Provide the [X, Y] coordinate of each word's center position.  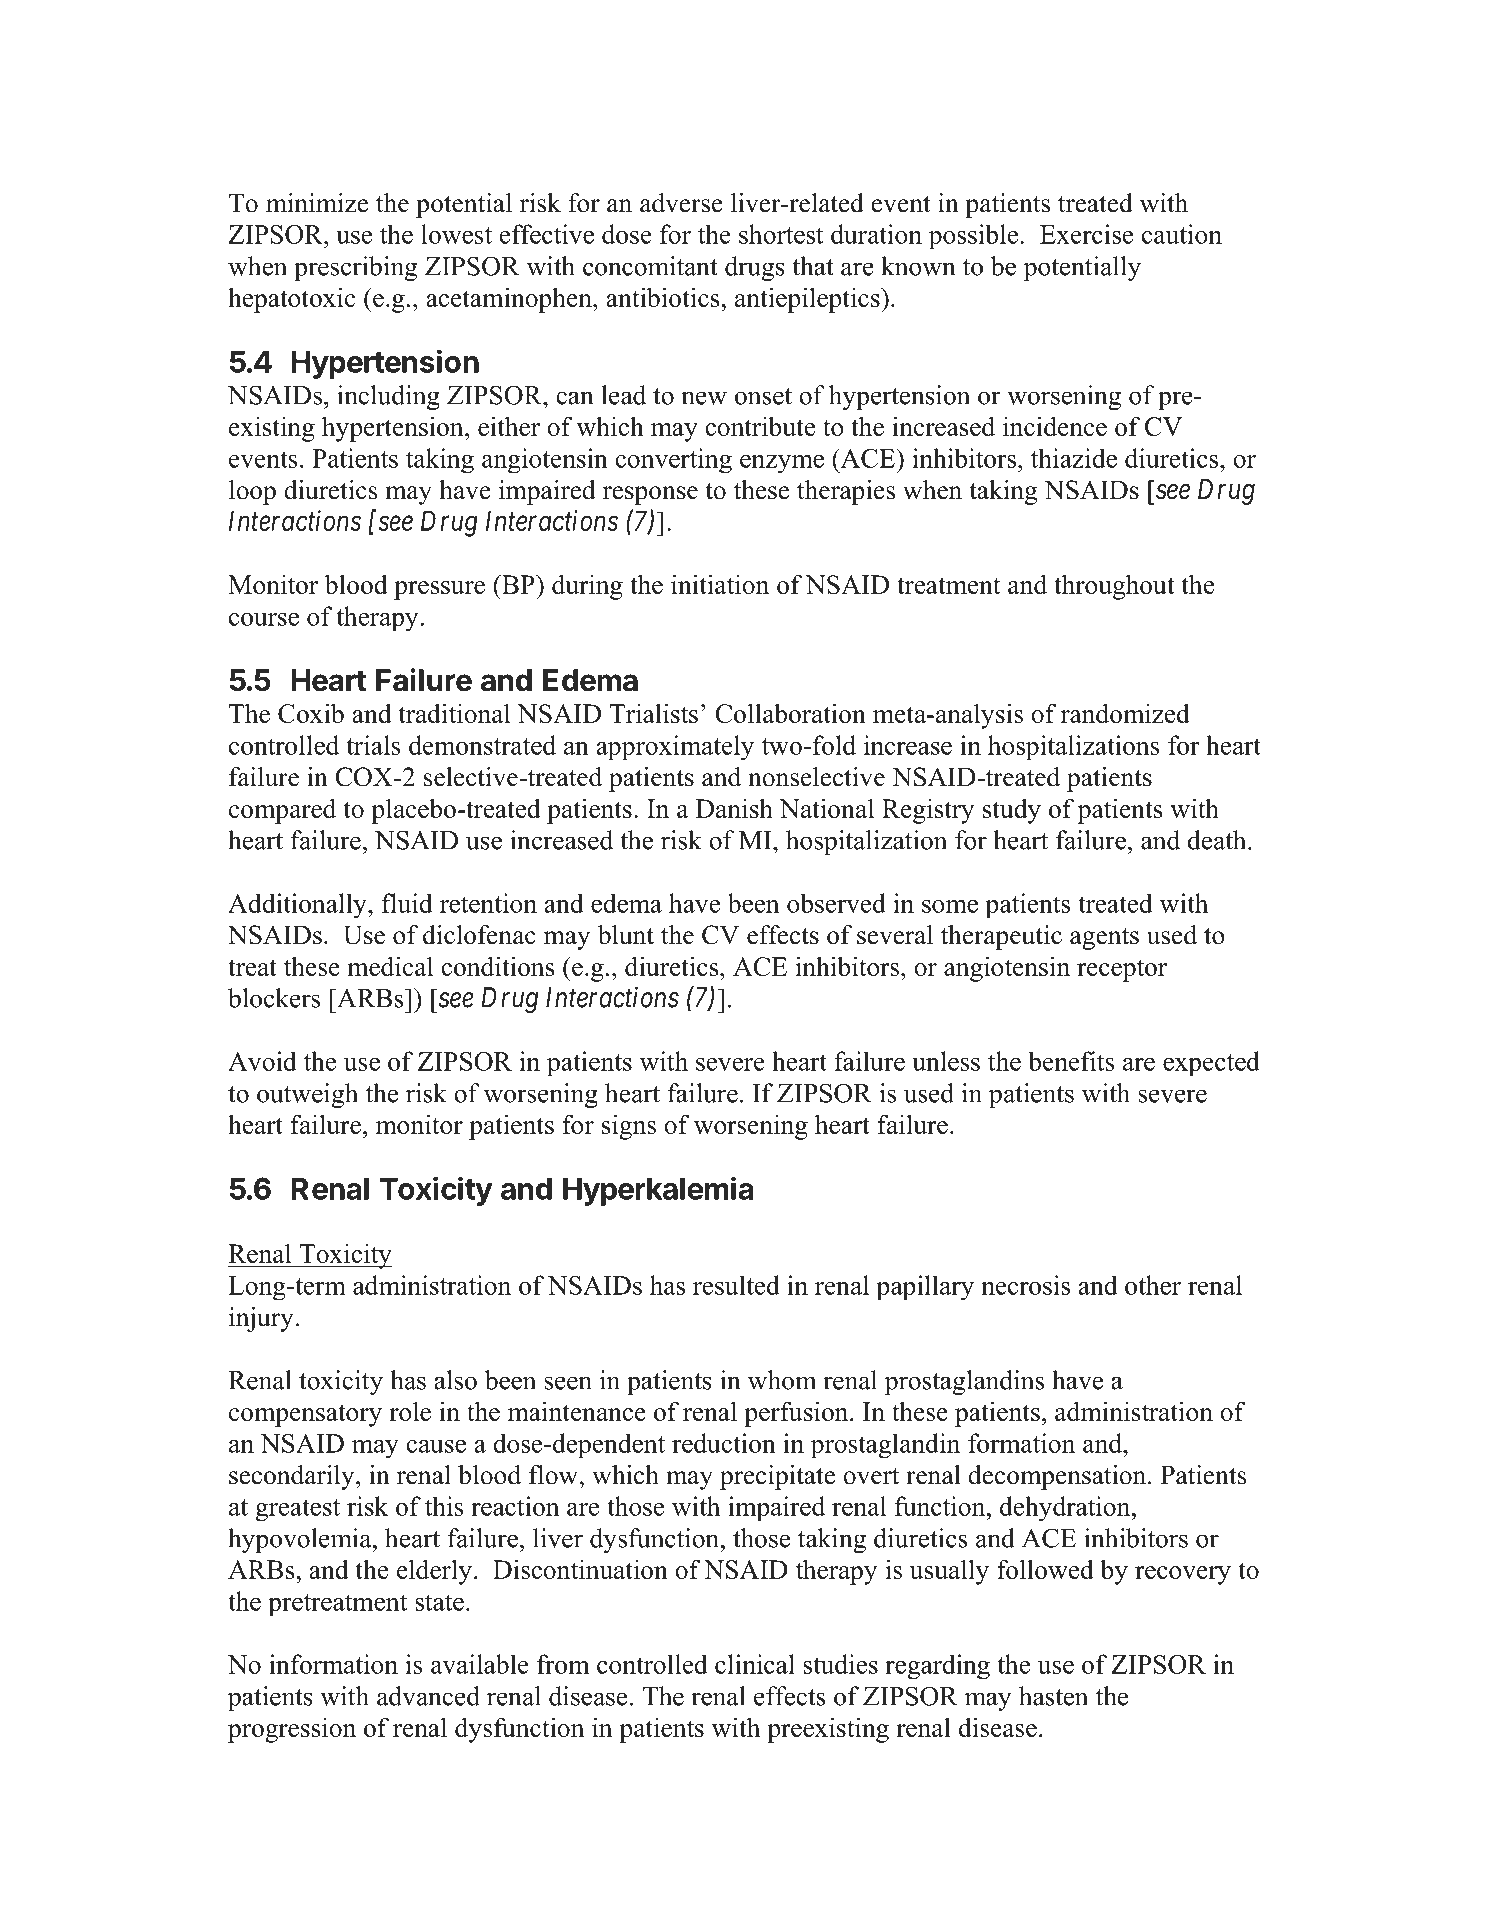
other [1153, 1285]
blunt [626, 935]
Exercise [1086, 234]
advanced [428, 1696]
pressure [439, 590]
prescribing [355, 268]
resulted [736, 1285]
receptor [1122, 970]
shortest [781, 234]
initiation [720, 584]
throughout [1114, 587]
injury [261, 1319]
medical [390, 966]
